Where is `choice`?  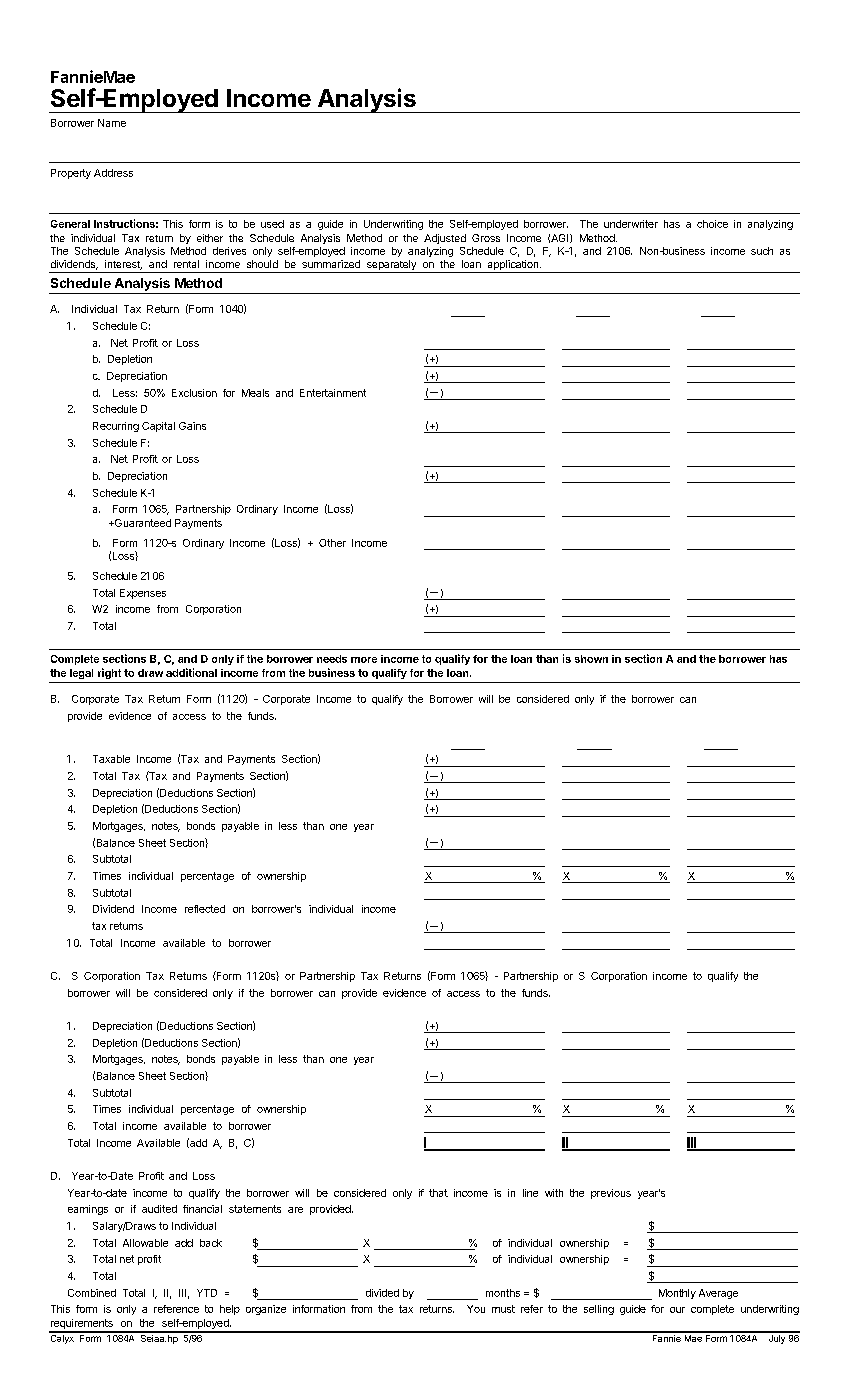
choice is located at coordinates (712, 224).
